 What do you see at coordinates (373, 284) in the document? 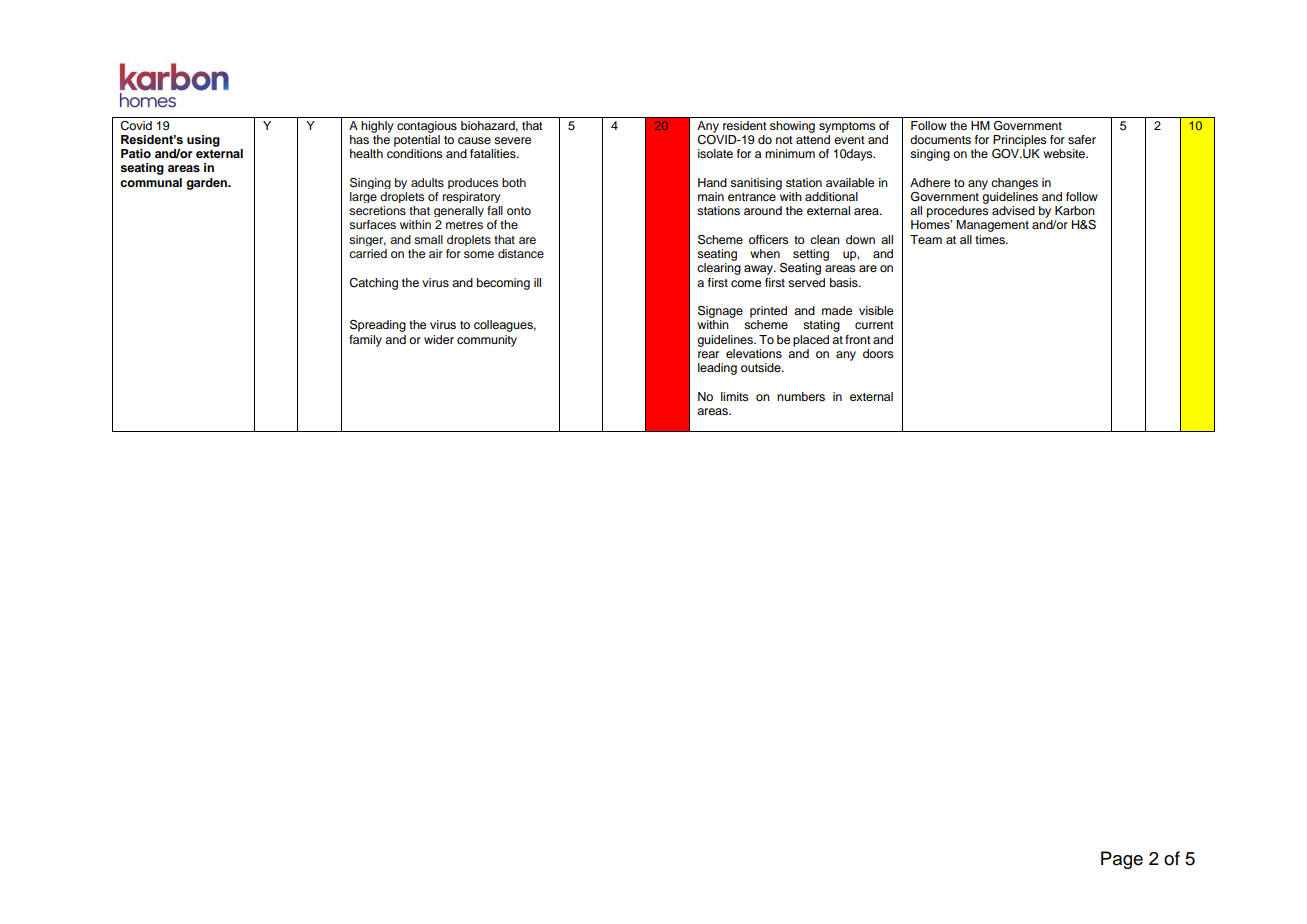
I see `Catching` at bounding box center [373, 284].
